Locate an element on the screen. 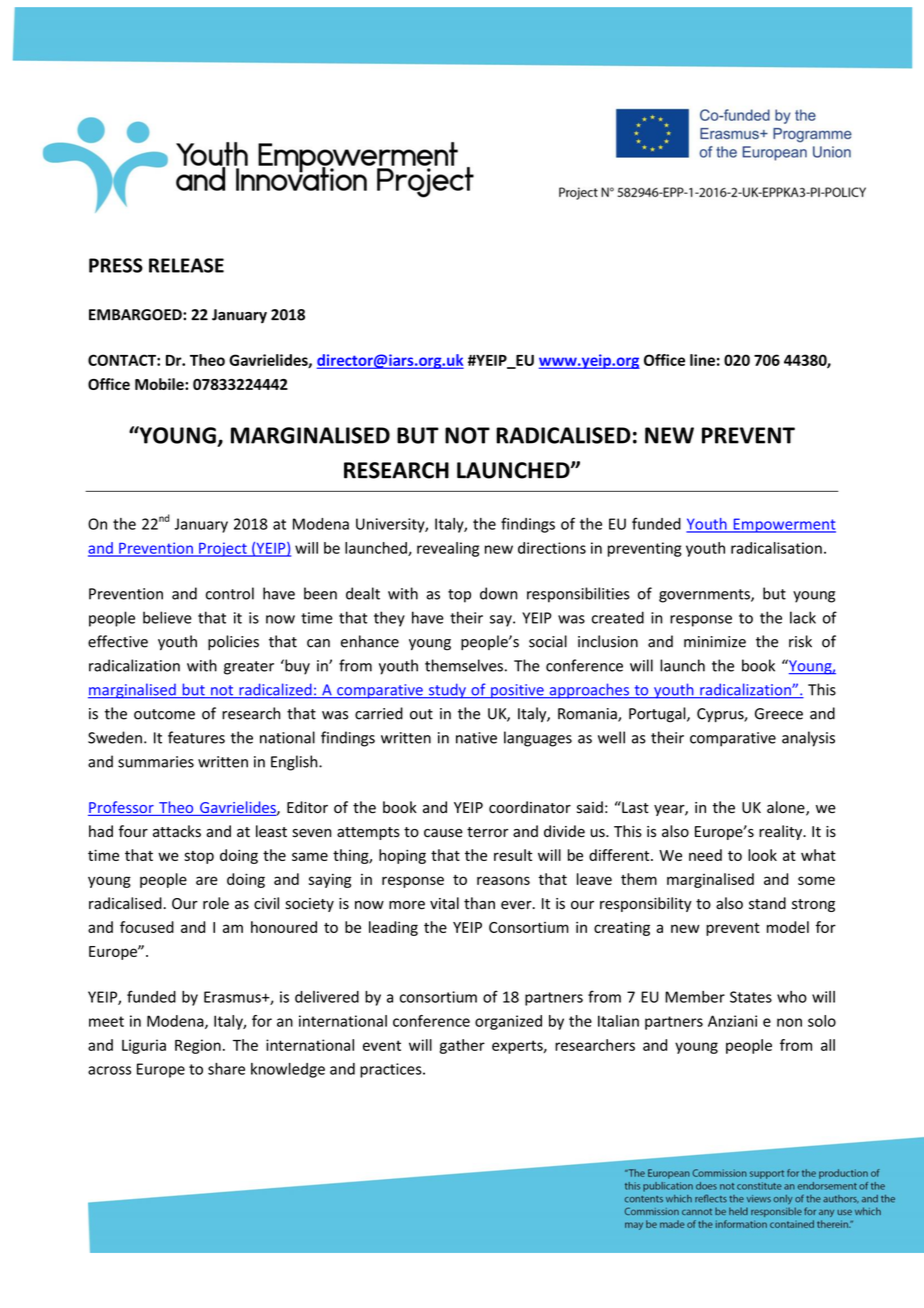 This screenshot has width=924, height=1308. revealing is located at coordinates (448, 549).
